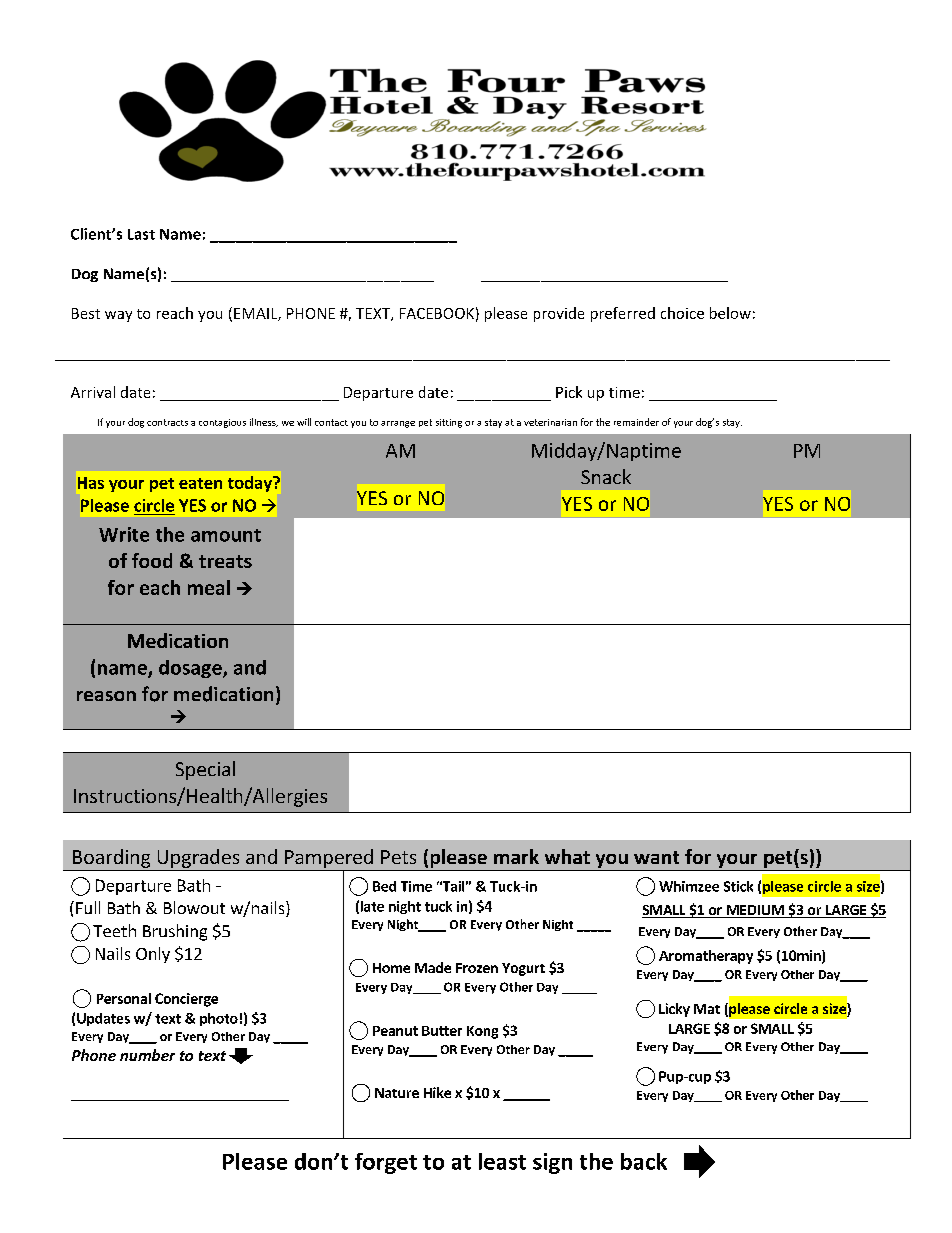 The width and height of the page is (952, 1233). What do you see at coordinates (147, 1055) in the page?
I see `number` at bounding box center [147, 1055].
